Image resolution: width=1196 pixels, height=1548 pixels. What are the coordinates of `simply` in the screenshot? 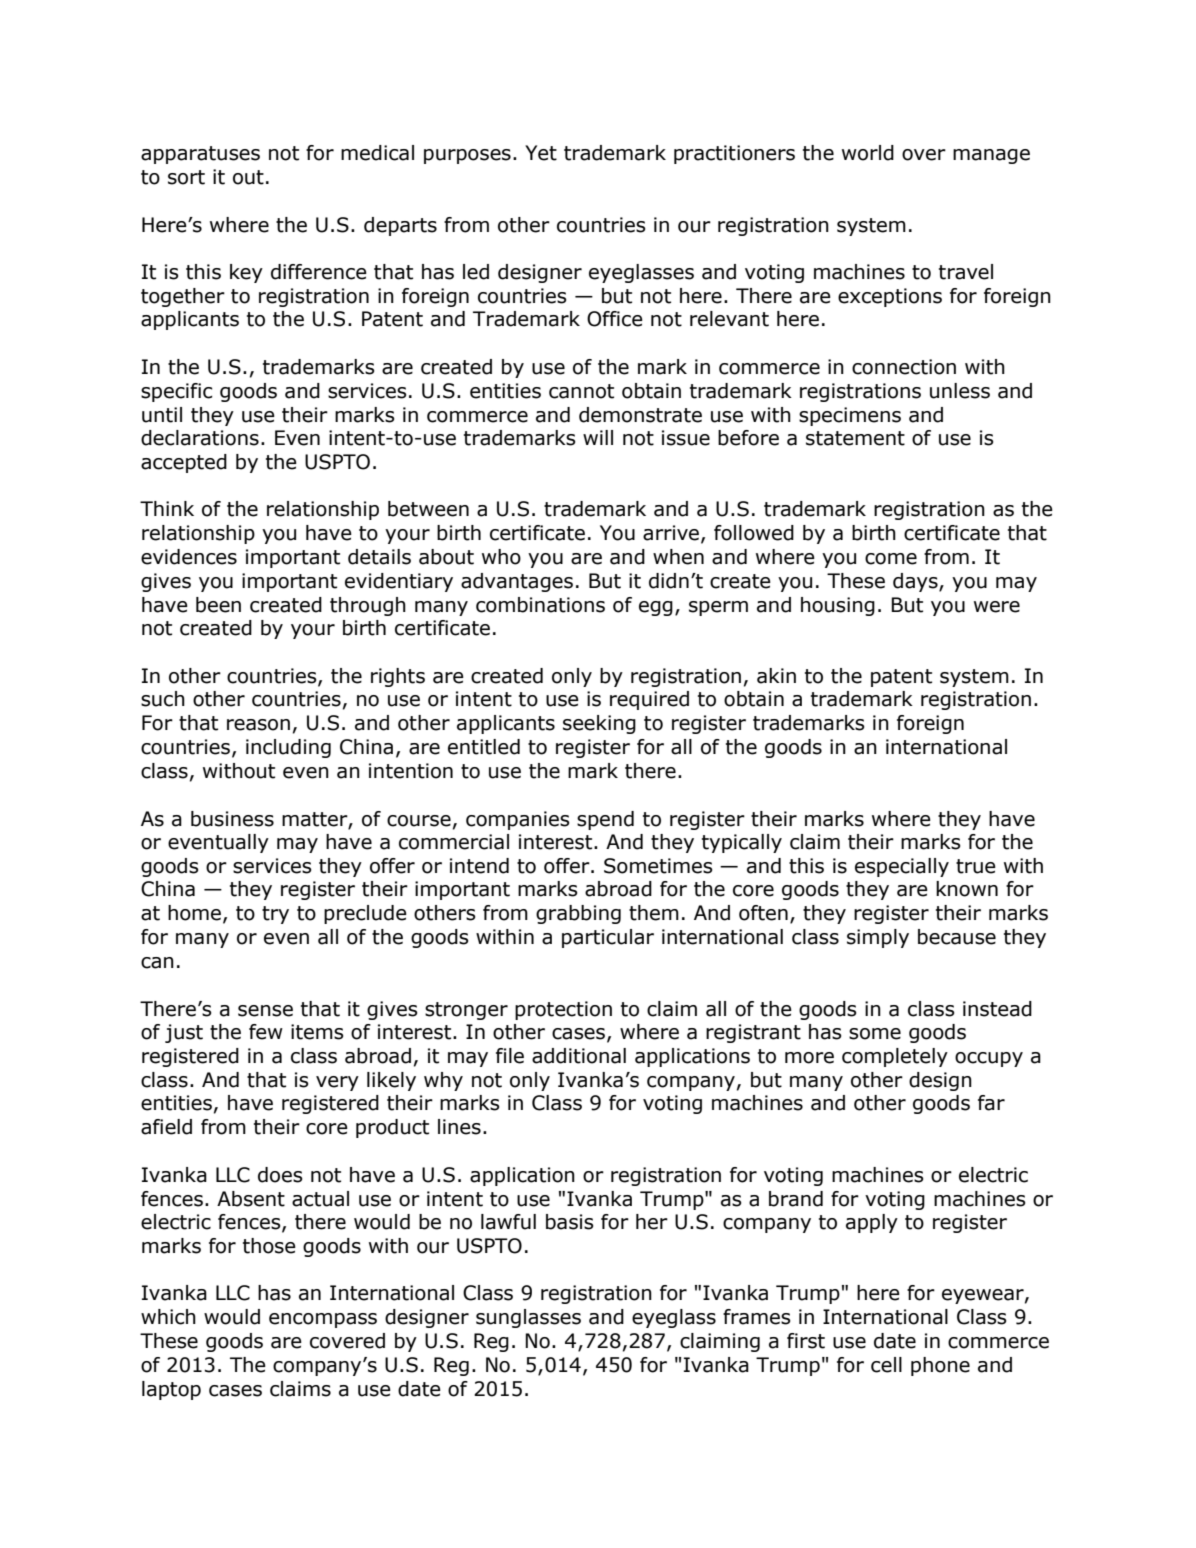 It's located at (878, 938).
